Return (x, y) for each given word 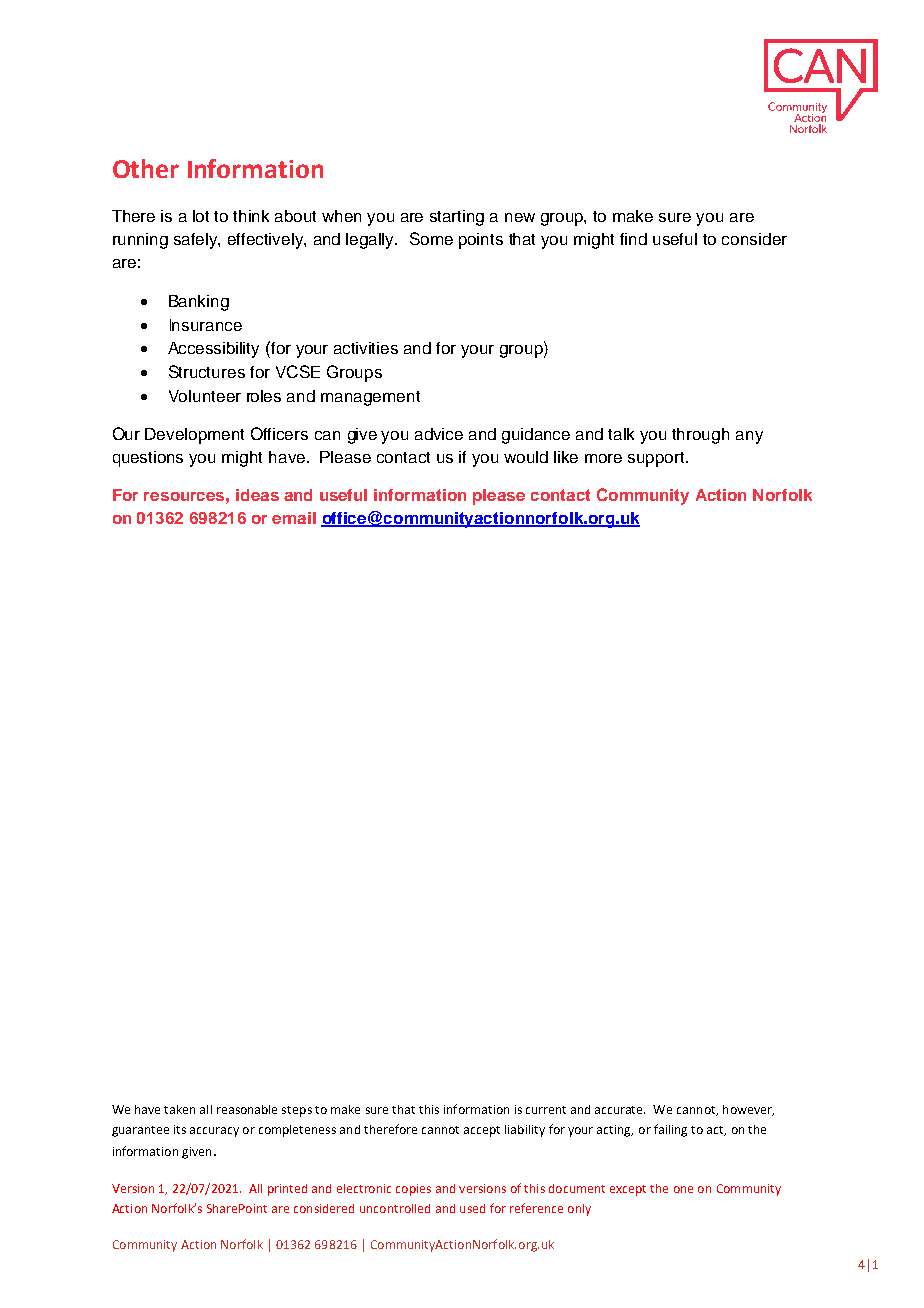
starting (457, 218)
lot (201, 216)
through (700, 436)
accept (482, 1131)
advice (439, 434)
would (526, 457)
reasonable (247, 1109)
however (748, 1110)
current (546, 1110)
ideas (257, 495)
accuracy (214, 1132)
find (633, 239)
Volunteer (205, 396)
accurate (620, 1110)
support (657, 459)
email (294, 518)
